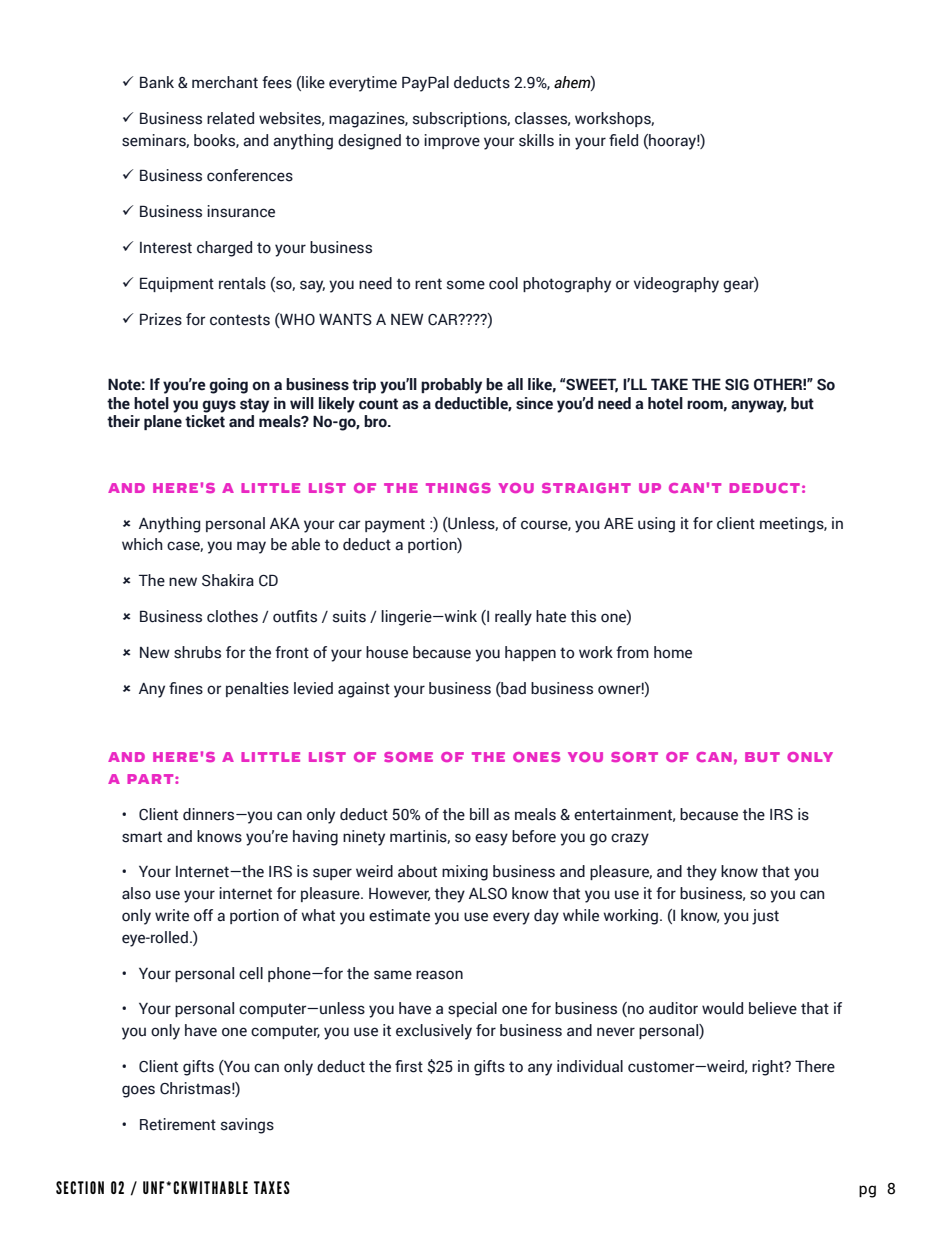 The height and width of the page is (1233, 952). Describe the element at coordinates (178, 1124) in the page. I see `Retirement` at that location.
